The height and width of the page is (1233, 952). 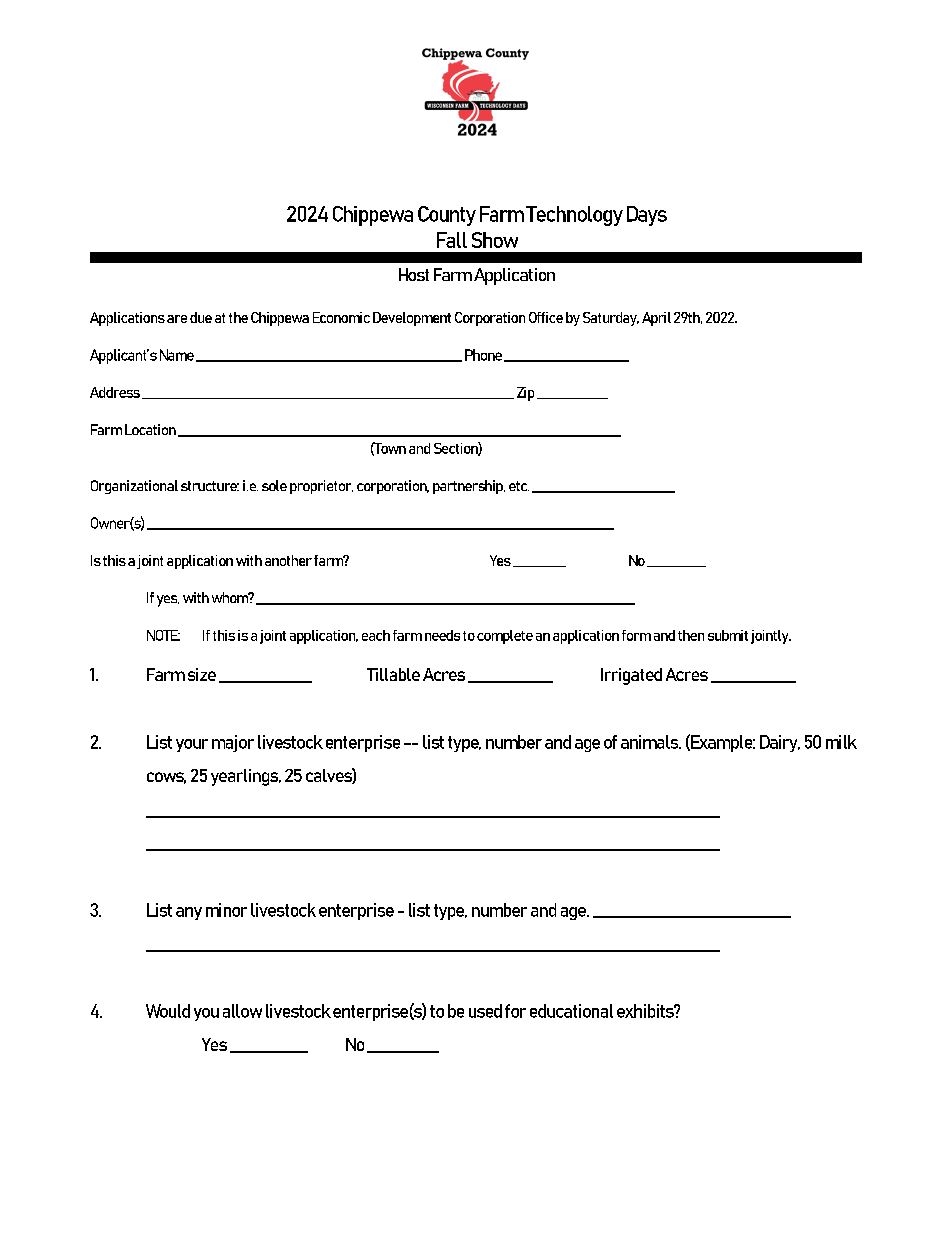 What do you see at coordinates (495, 240) in the page?
I see `Show` at bounding box center [495, 240].
